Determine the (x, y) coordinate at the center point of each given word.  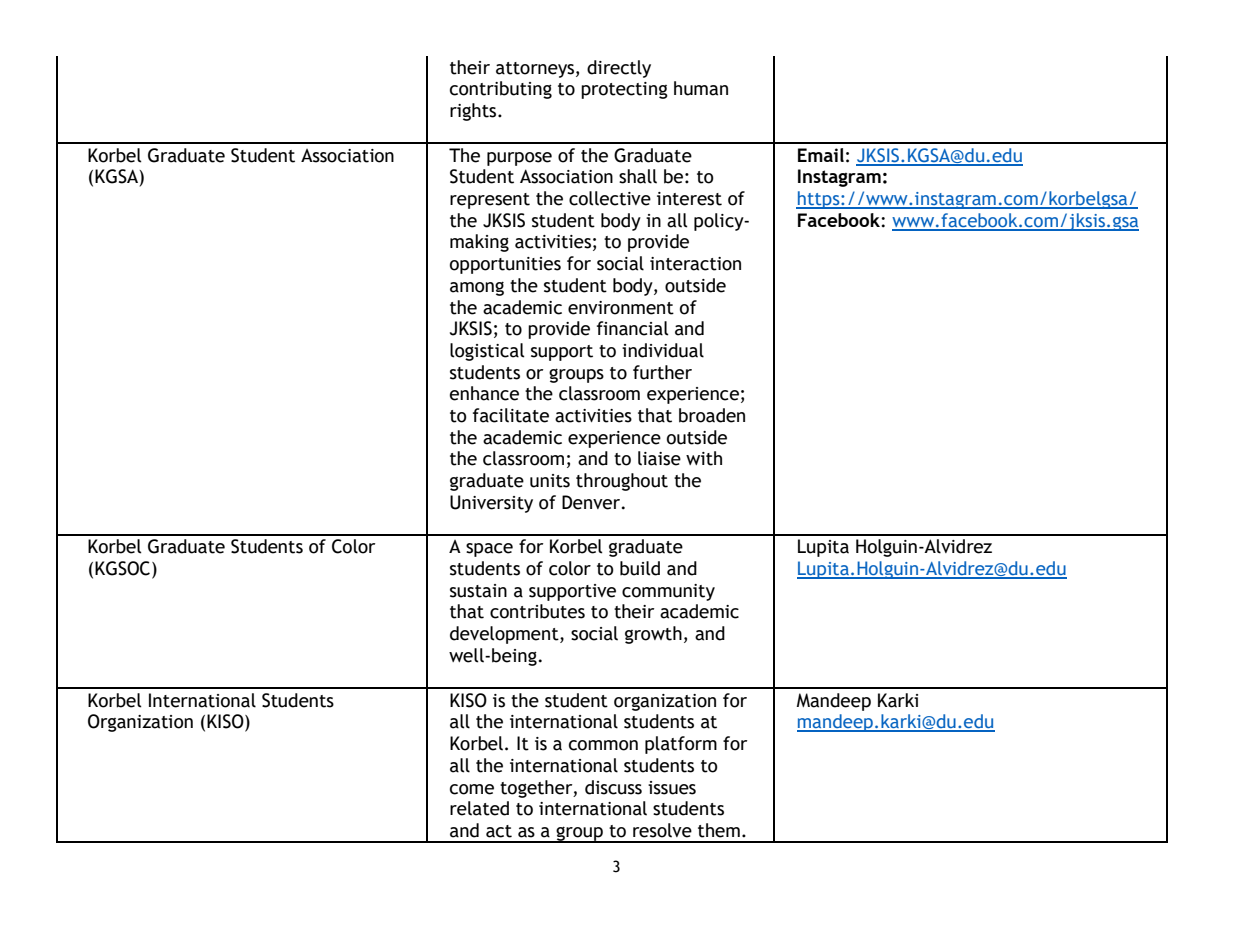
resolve (662, 830)
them (719, 830)
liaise (659, 458)
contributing (501, 90)
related (479, 808)
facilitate (511, 415)
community (668, 592)
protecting (624, 90)
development (505, 635)
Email (821, 155)
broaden (712, 415)
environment (621, 308)
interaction (695, 264)
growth (653, 635)
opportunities (505, 265)
